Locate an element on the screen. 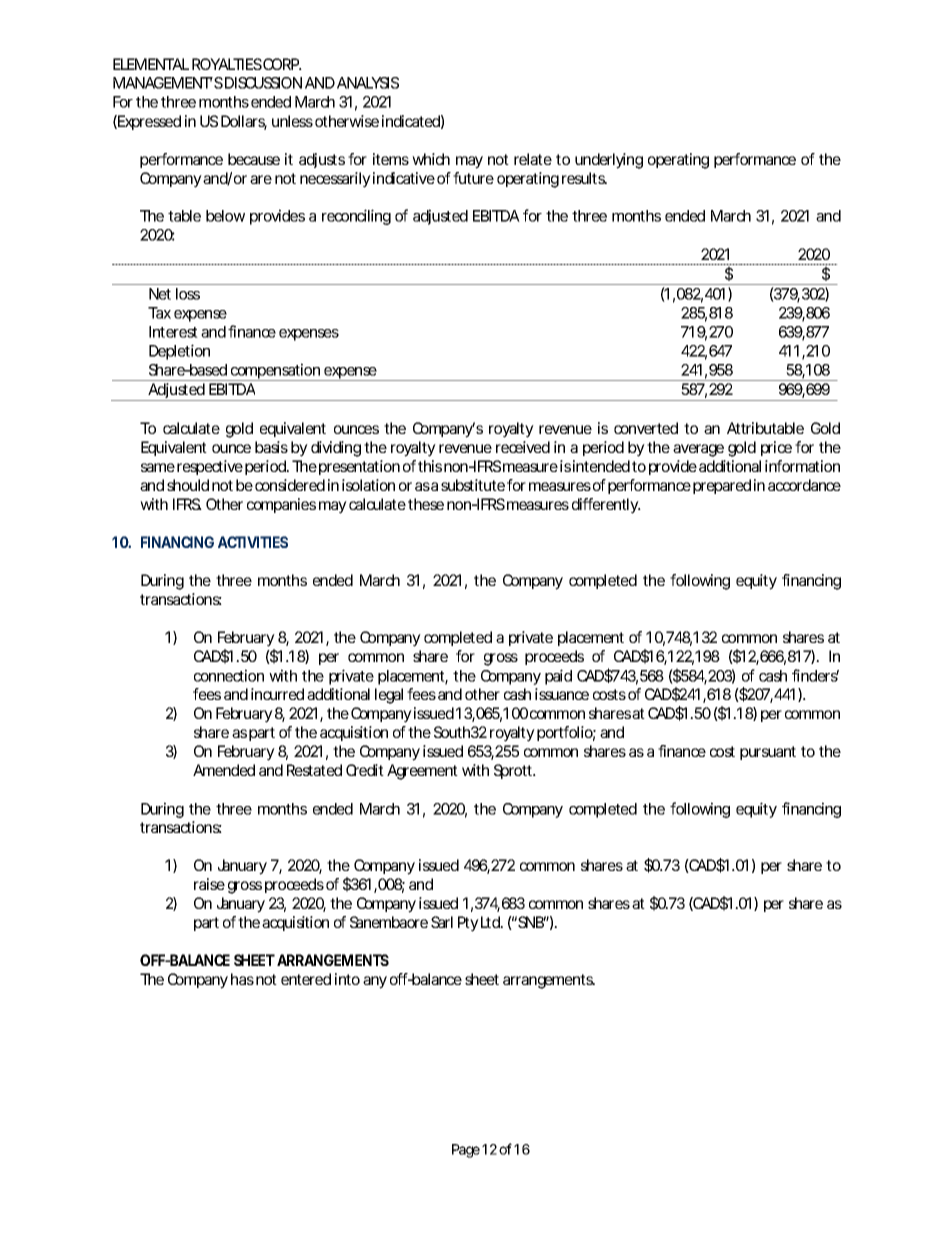 This screenshot has width=952, height=1233. has is located at coordinates (242, 979).
